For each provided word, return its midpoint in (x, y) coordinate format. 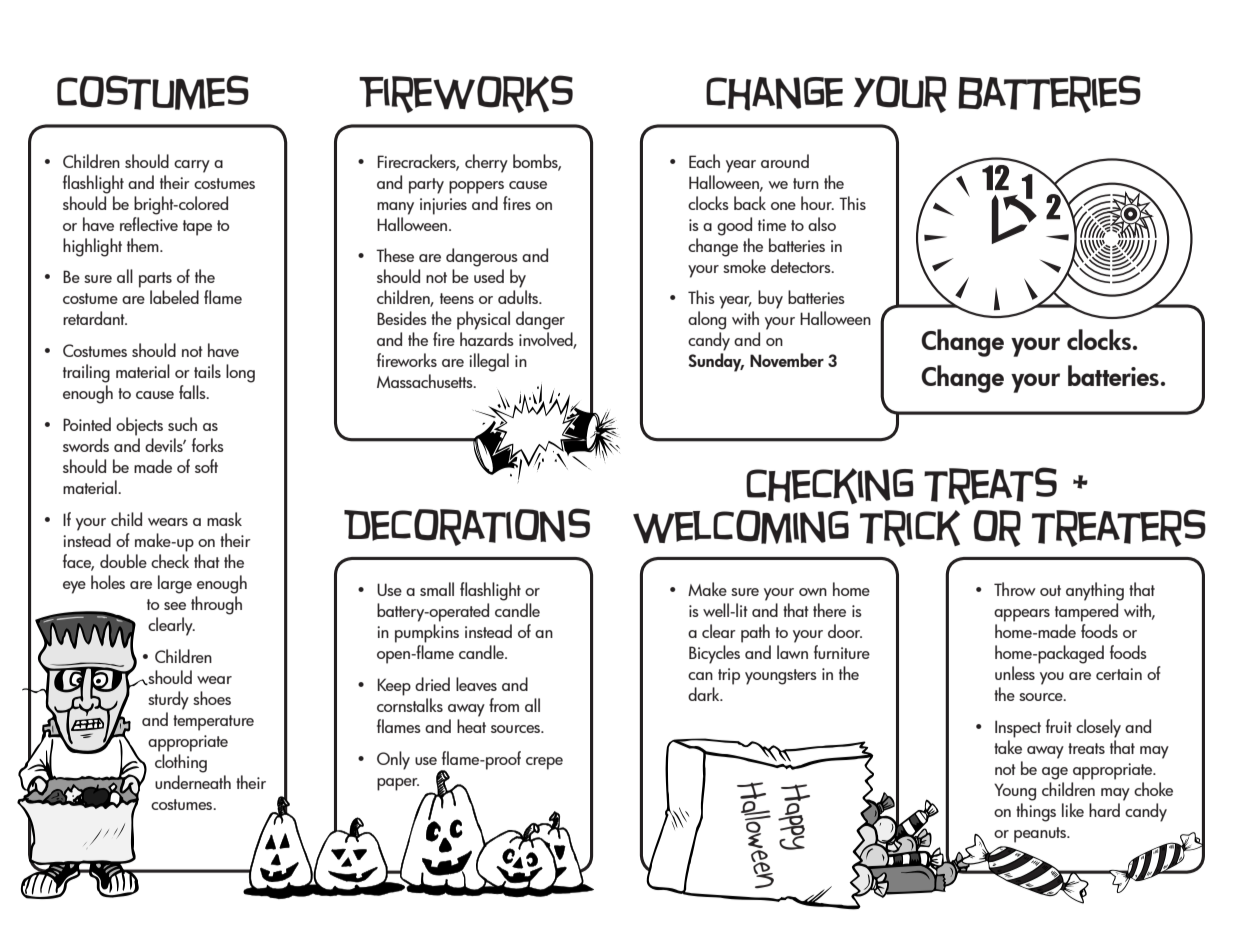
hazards (487, 339)
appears (1022, 615)
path (755, 633)
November (787, 360)
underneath (193, 782)
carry (192, 166)
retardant (95, 318)
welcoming (741, 527)
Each (704, 161)
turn (806, 183)
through (216, 605)
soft (206, 466)
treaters (1119, 528)
